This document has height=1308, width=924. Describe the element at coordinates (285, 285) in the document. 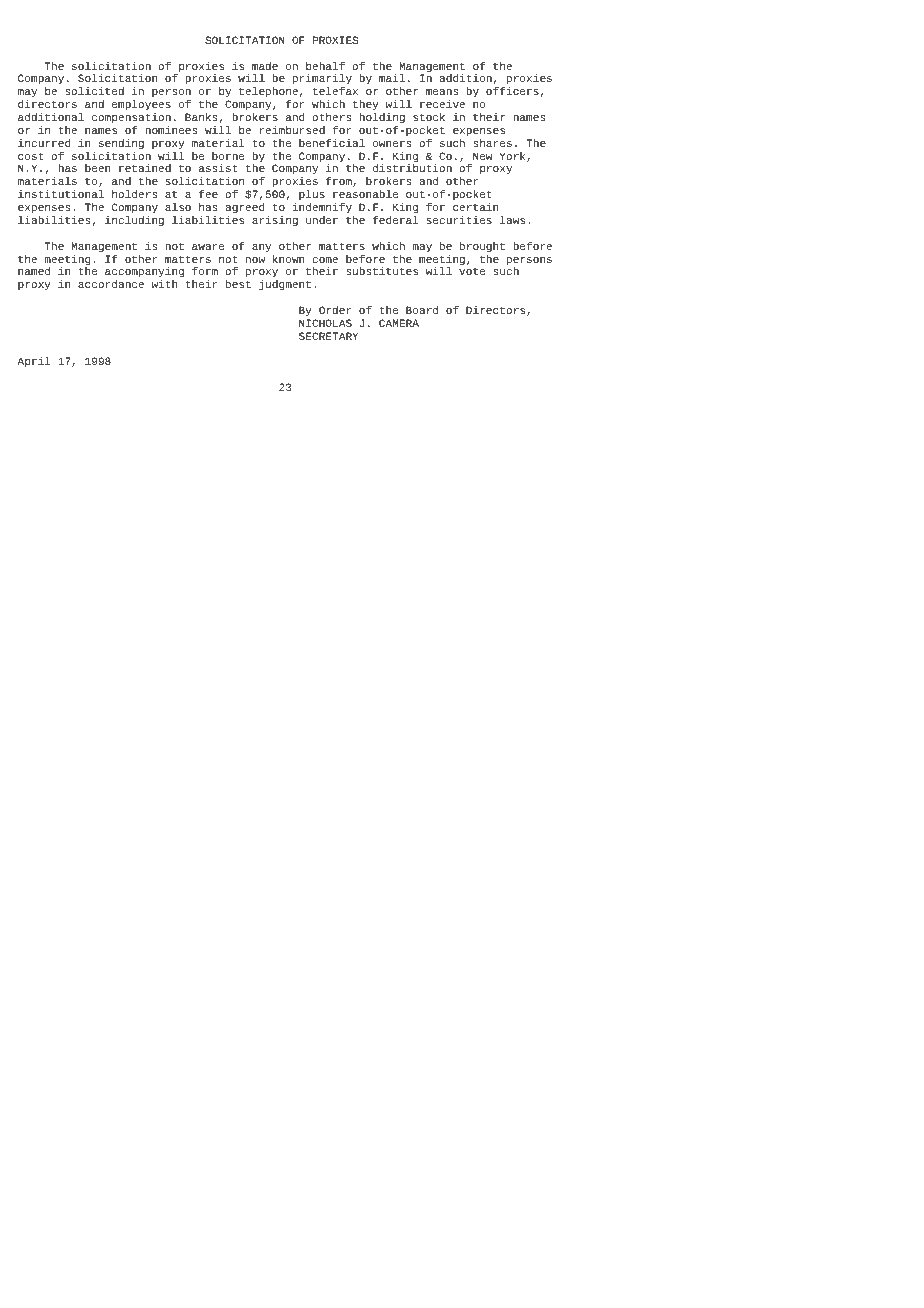

I see `judgment` at that location.
